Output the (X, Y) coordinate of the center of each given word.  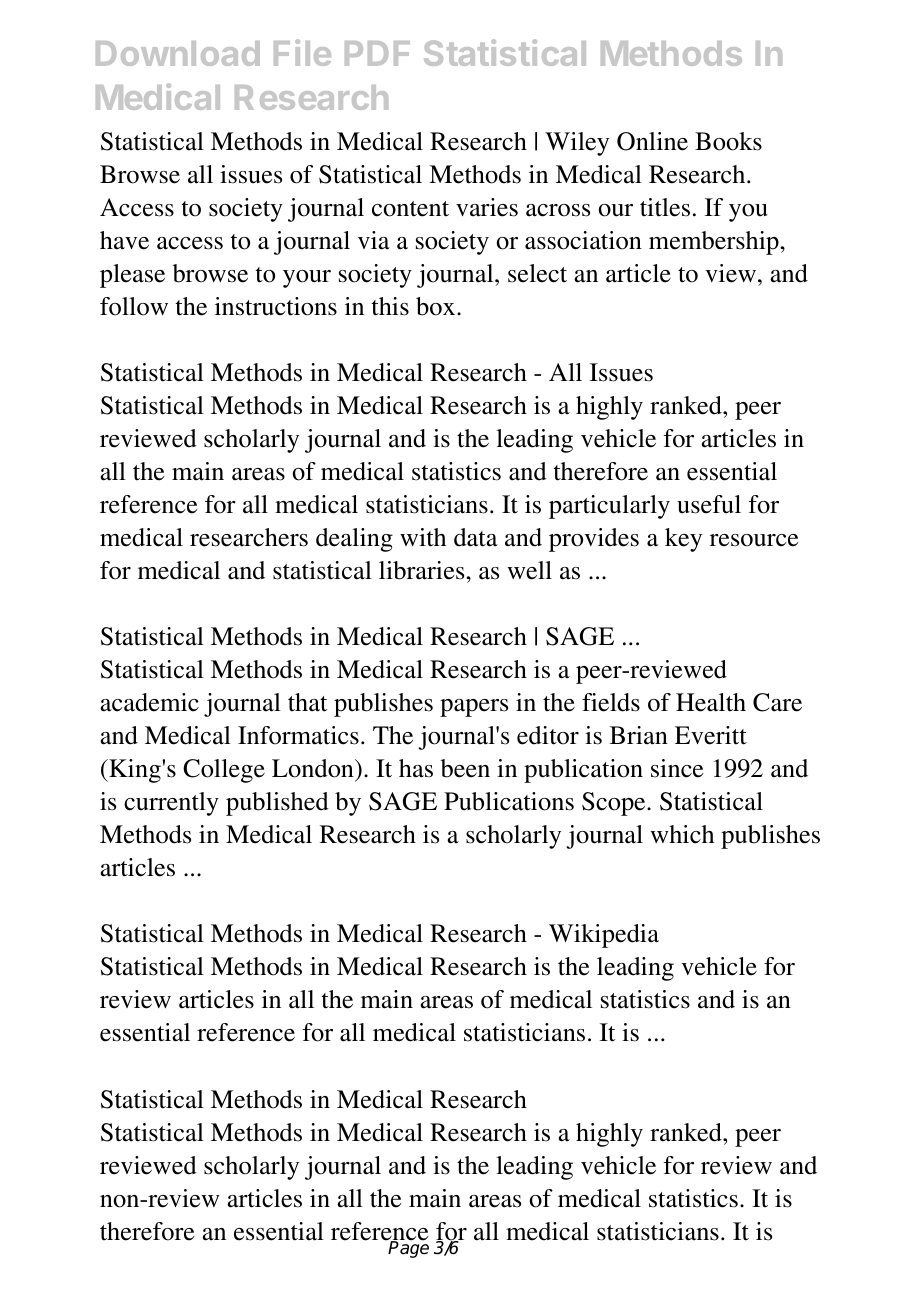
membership (715, 243)
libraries (423, 570)
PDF (377, 53)
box (437, 306)
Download (178, 53)
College (224, 771)
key (683, 540)
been (465, 768)
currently (171, 804)
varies (487, 207)
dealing (354, 540)
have (124, 240)
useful (709, 504)
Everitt (711, 735)
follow (134, 306)
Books (728, 141)
